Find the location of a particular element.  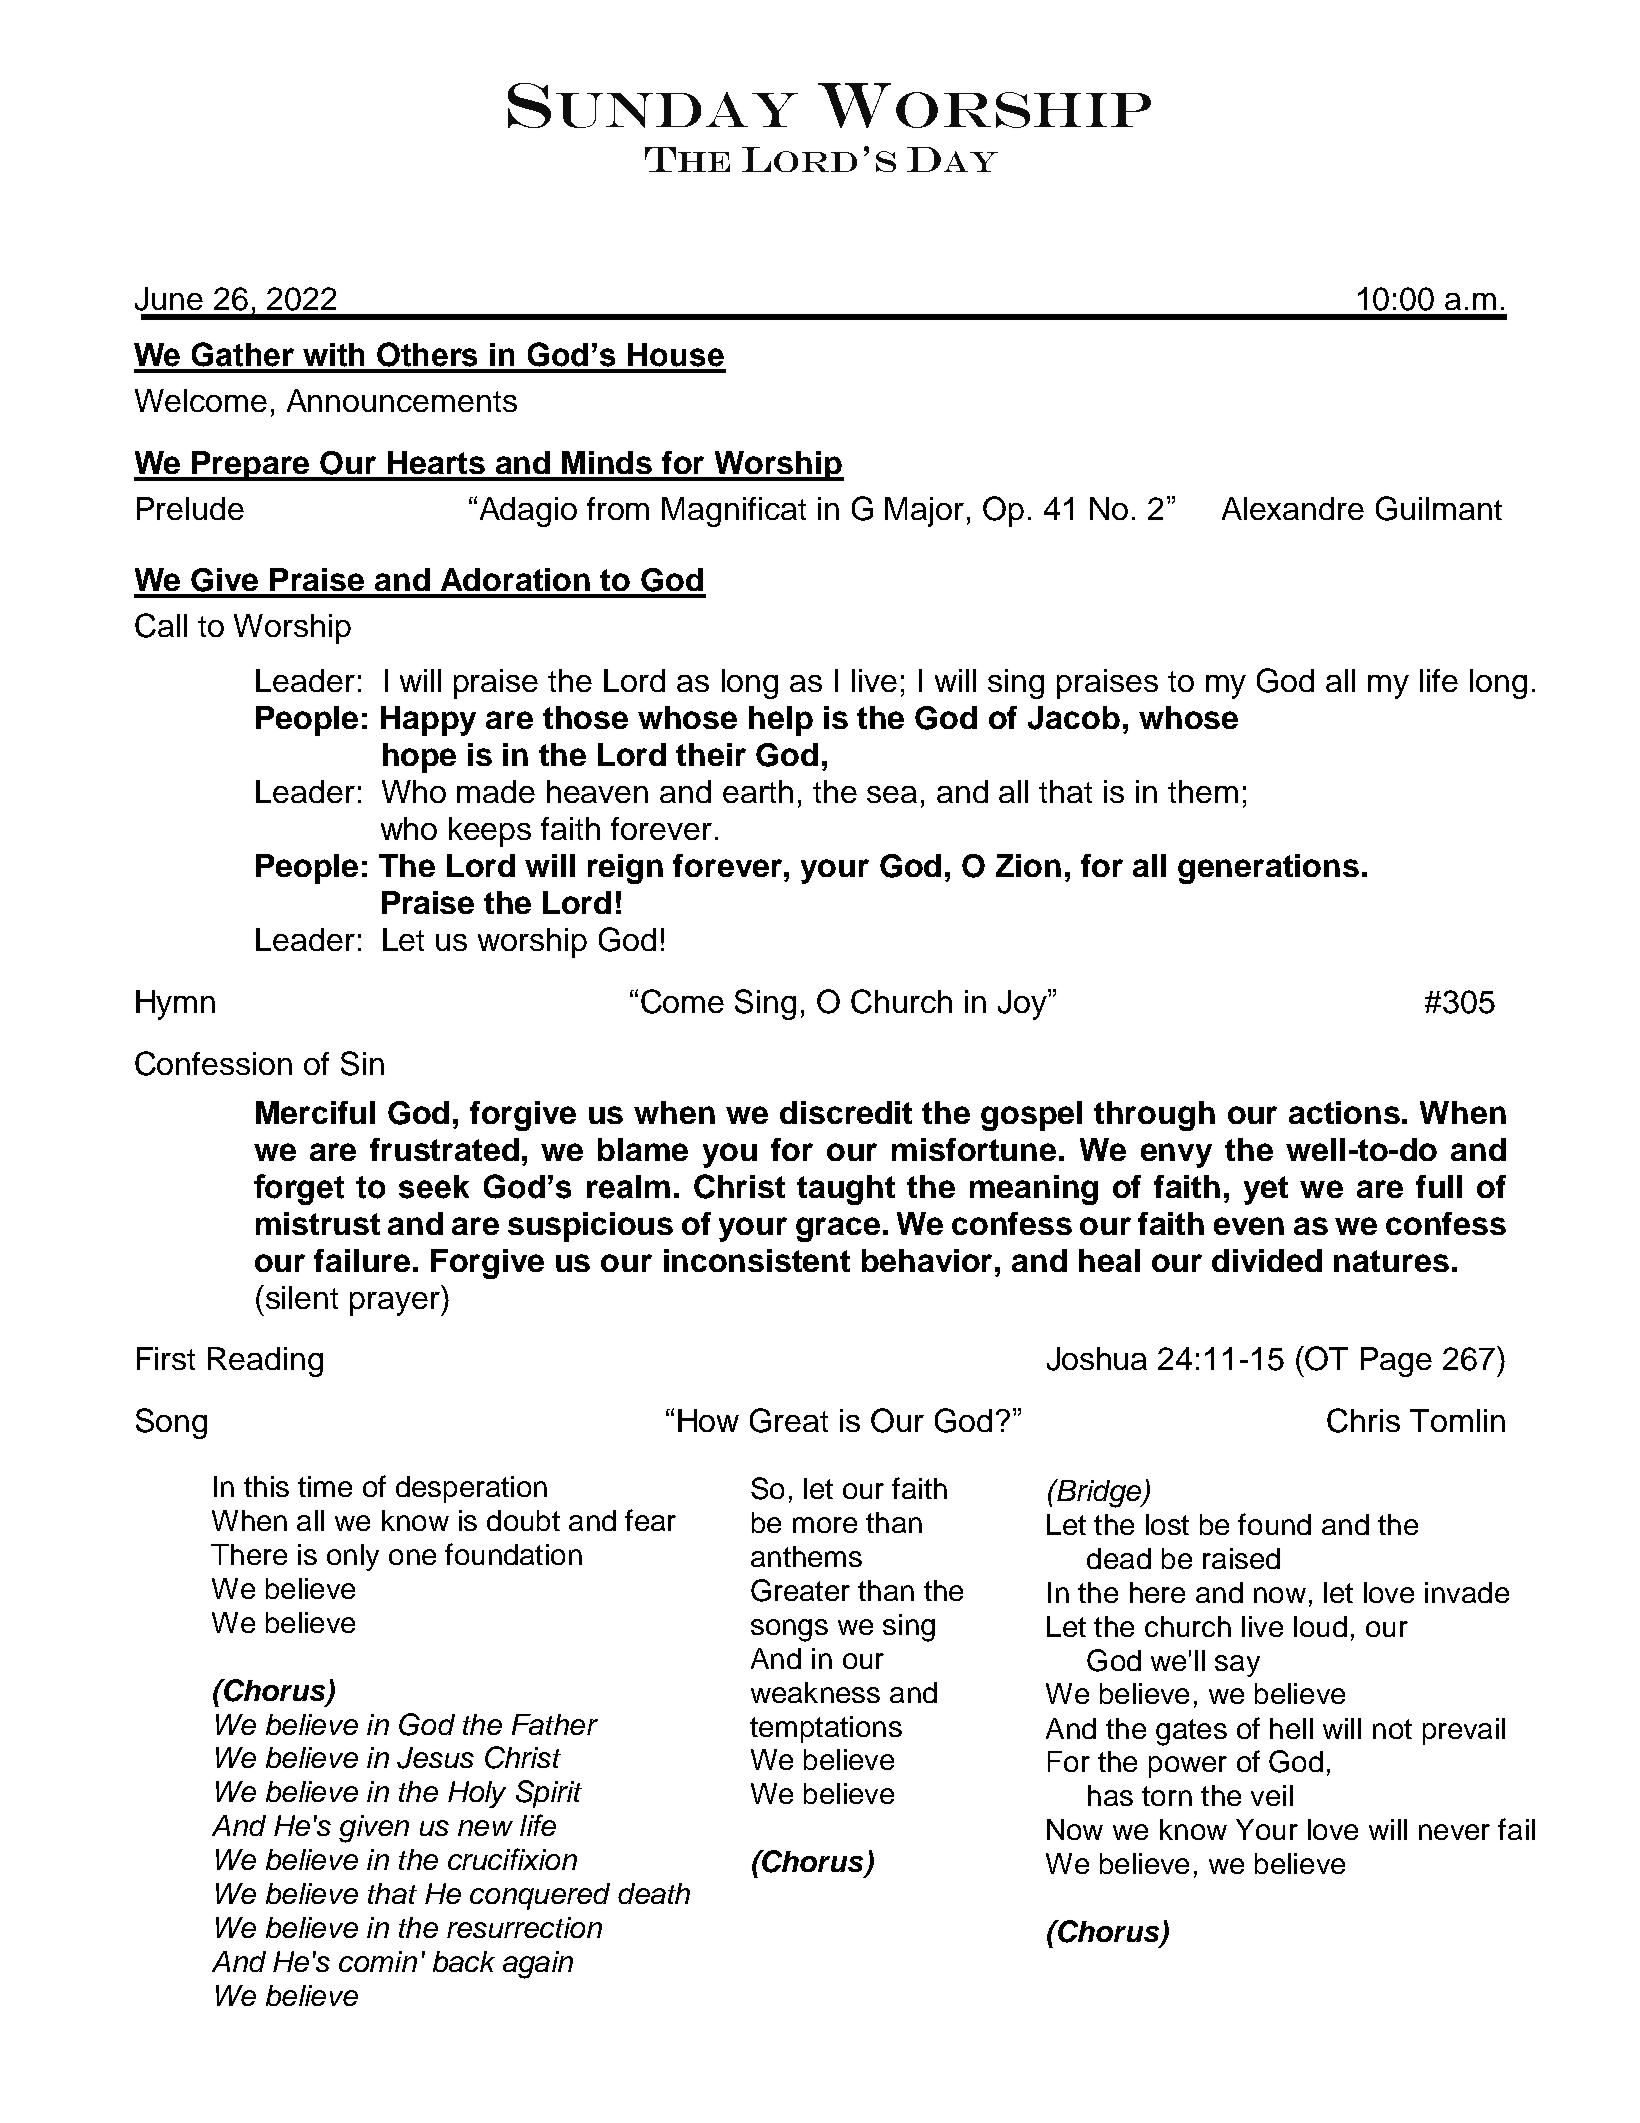

Merciful is located at coordinates (315, 1112).
